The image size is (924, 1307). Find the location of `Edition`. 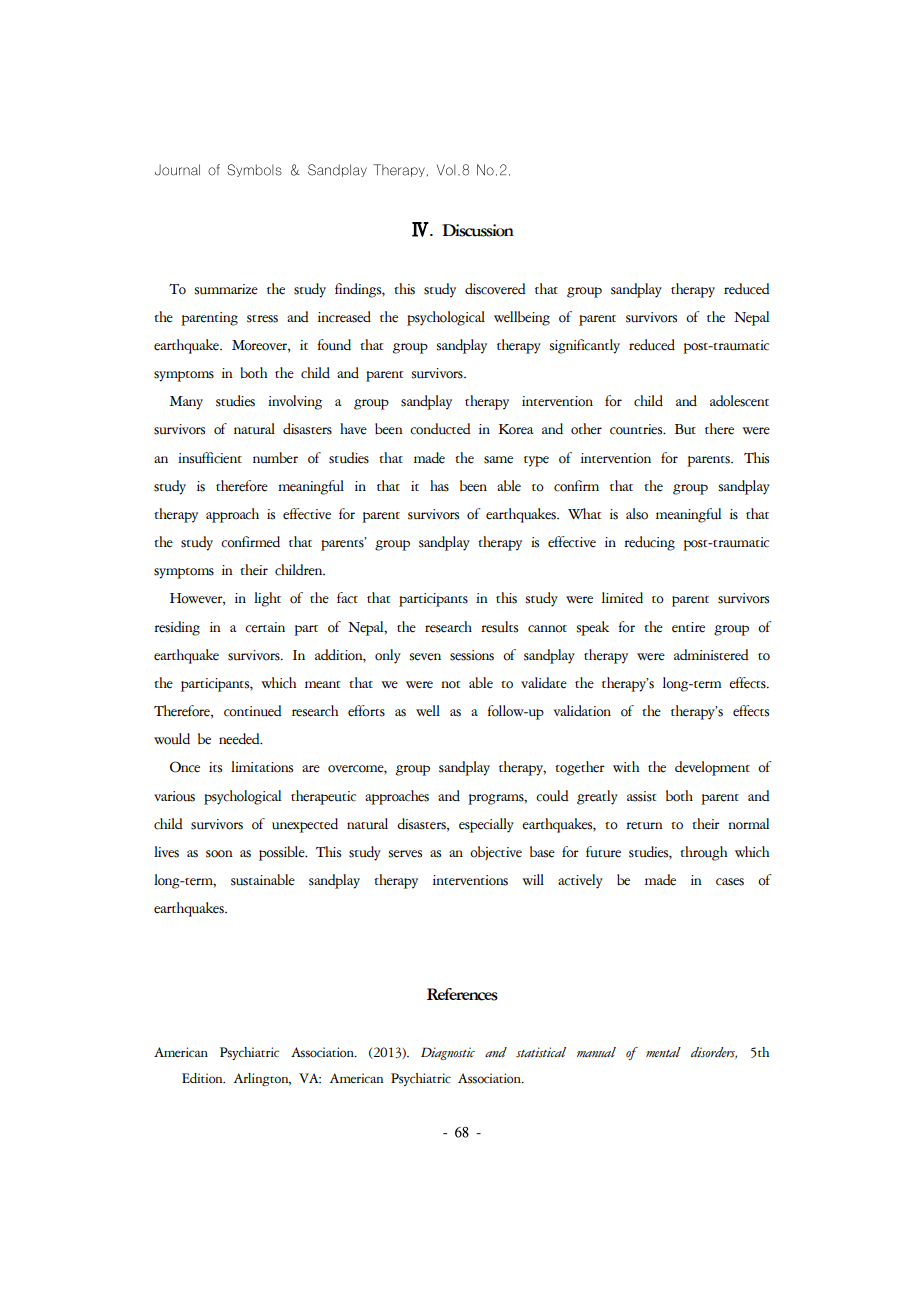

Edition is located at coordinates (203, 1078).
